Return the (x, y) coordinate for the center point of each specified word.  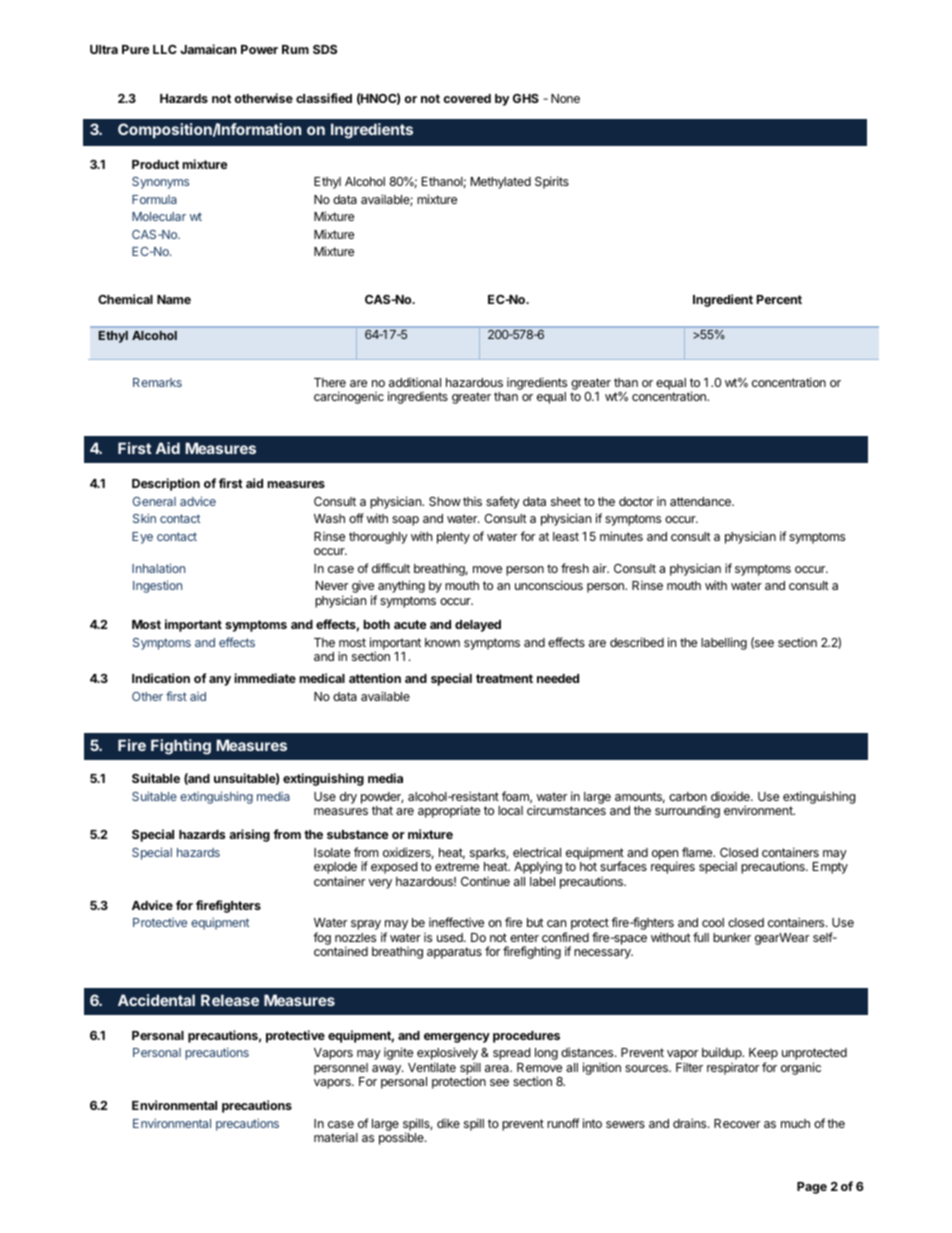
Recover (737, 1123)
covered (467, 98)
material (336, 1137)
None (565, 98)
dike (448, 1123)
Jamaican (208, 49)
